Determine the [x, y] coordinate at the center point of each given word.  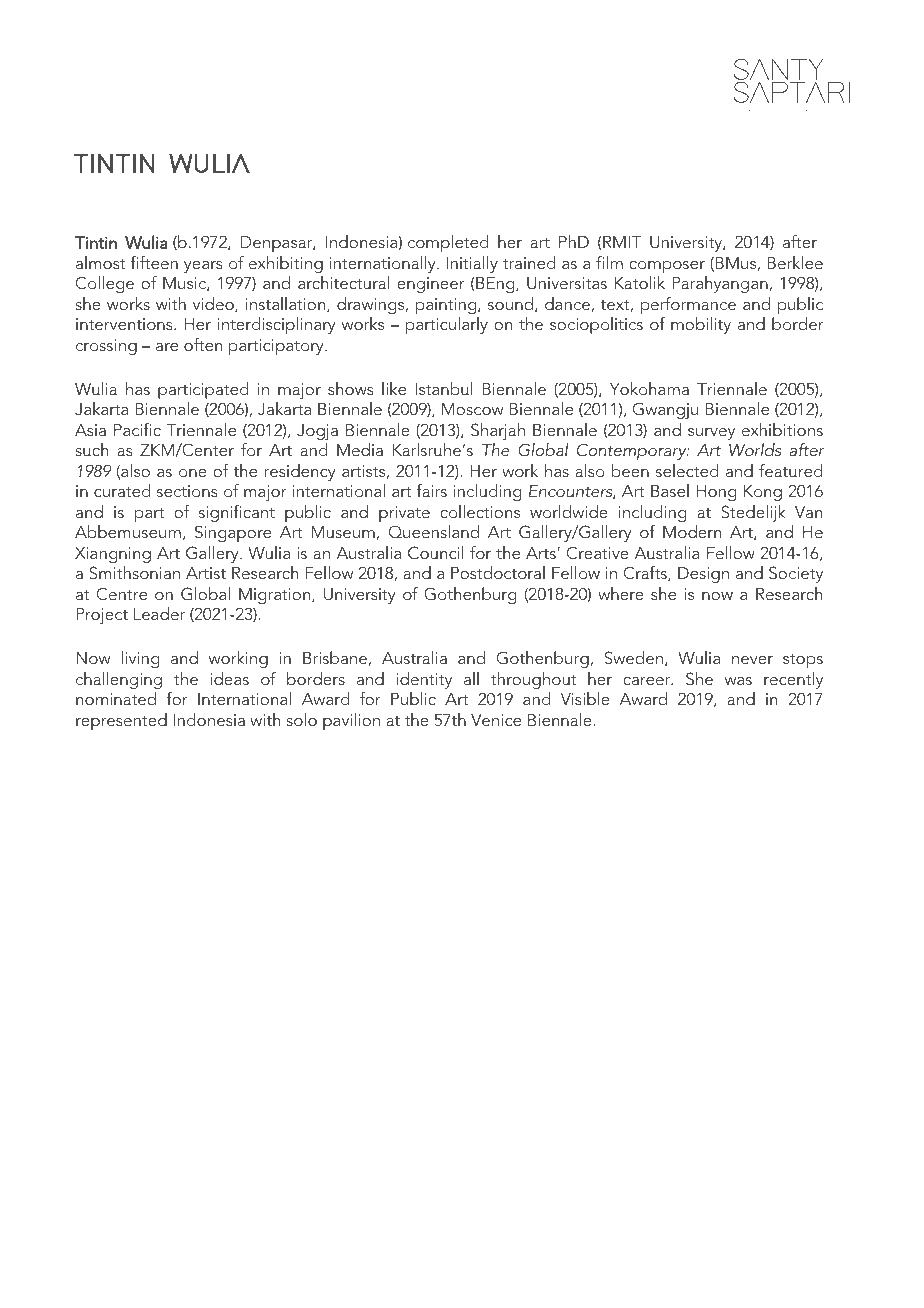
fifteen [154, 262]
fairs [432, 490]
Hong [717, 493]
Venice [496, 720]
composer [667, 267]
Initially [472, 264]
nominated [116, 698]
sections [187, 491]
